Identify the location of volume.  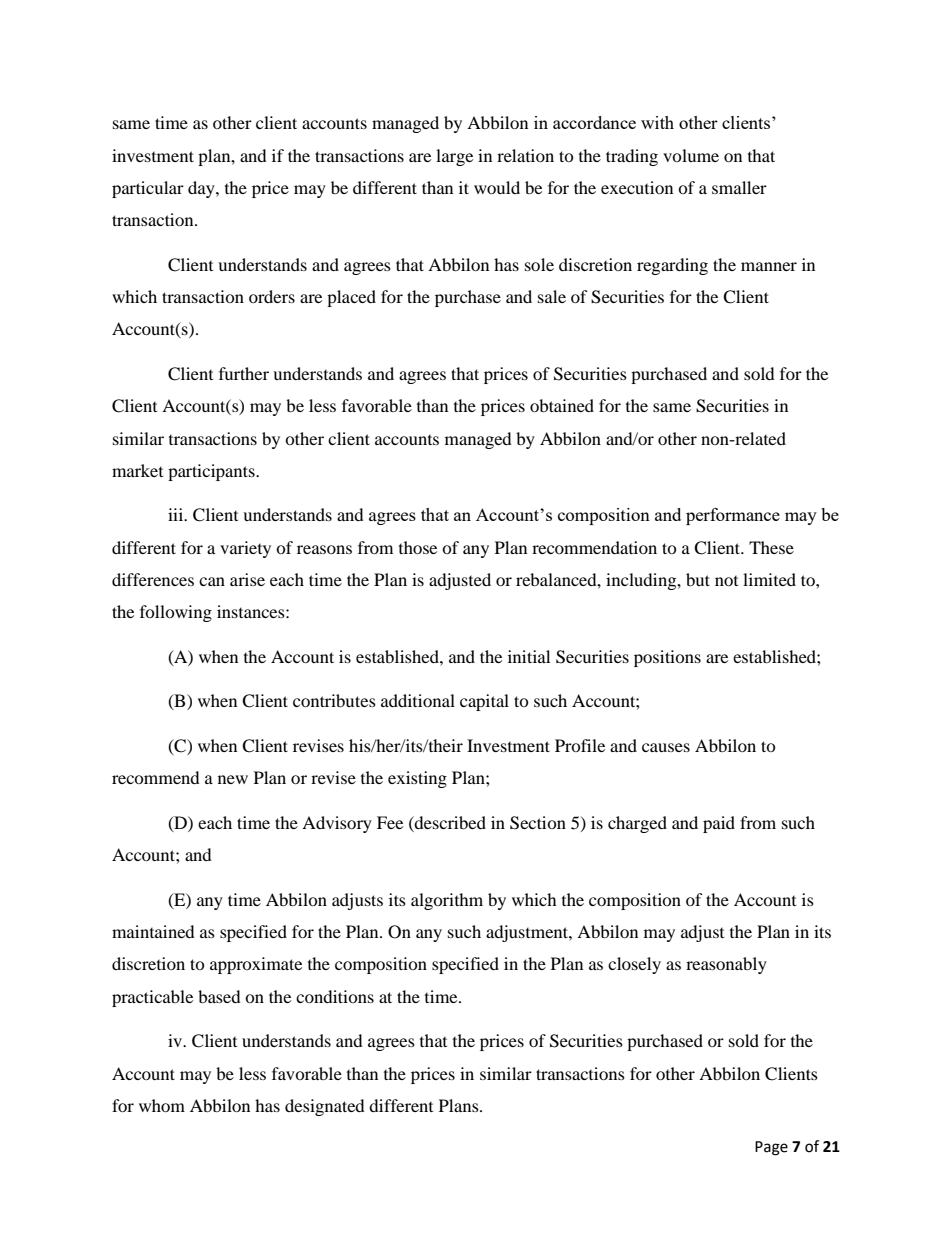
(691, 155).
